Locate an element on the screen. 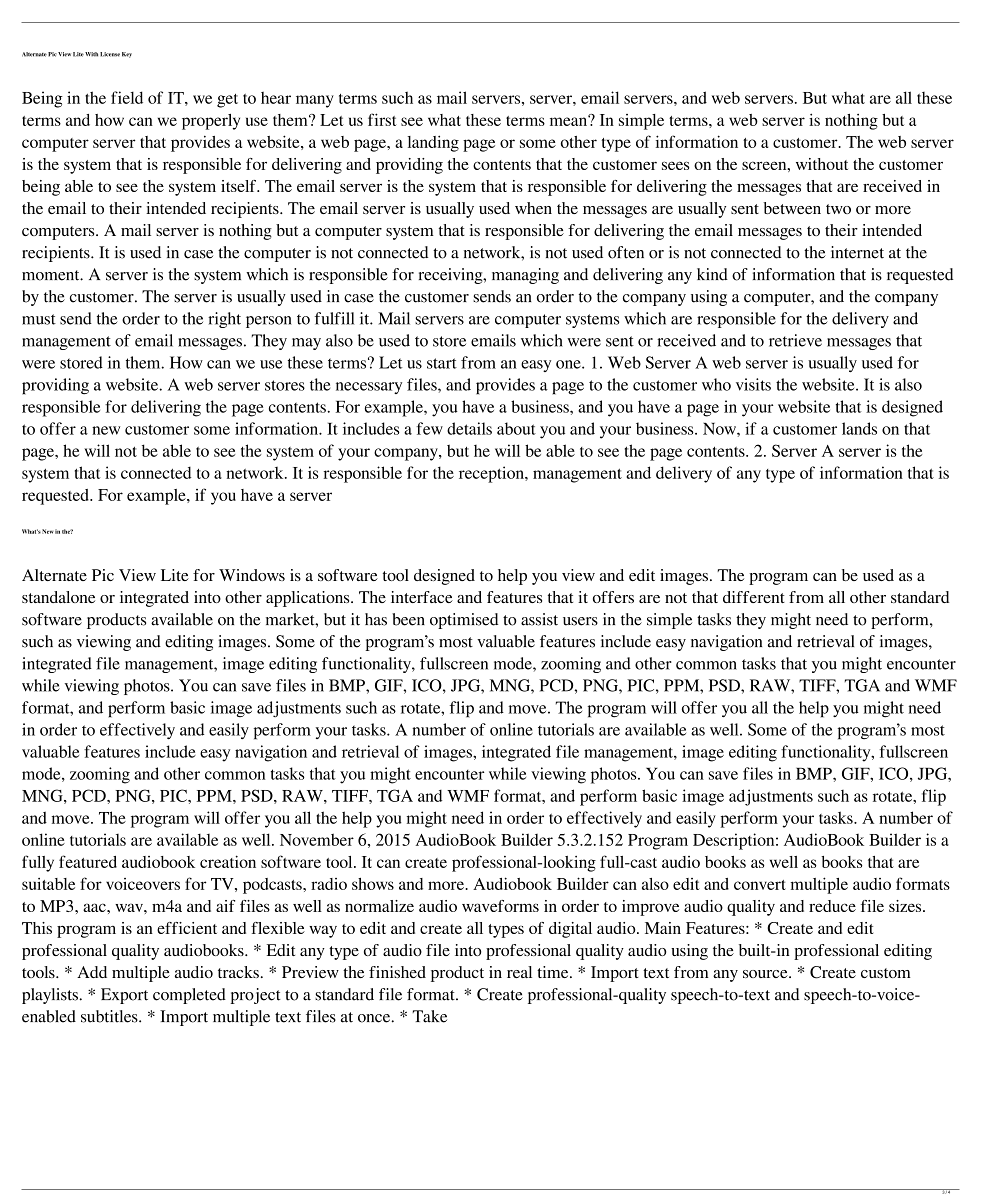 This screenshot has height=1204, width=981. November is located at coordinates (317, 839).
